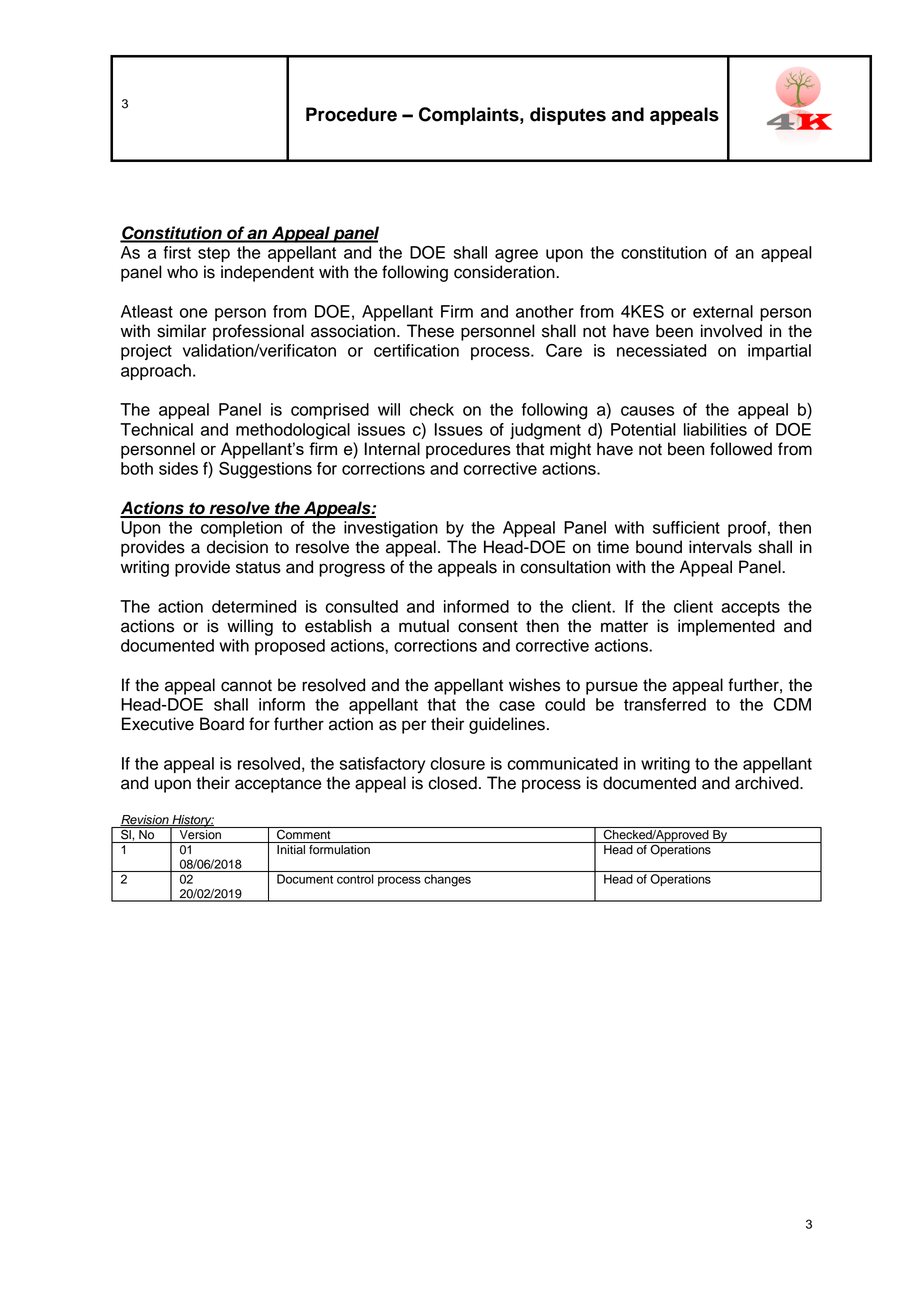  What do you see at coordinates (246, 686) in the screenshot?
I see `cannot` at bounding box center [246, 686].
